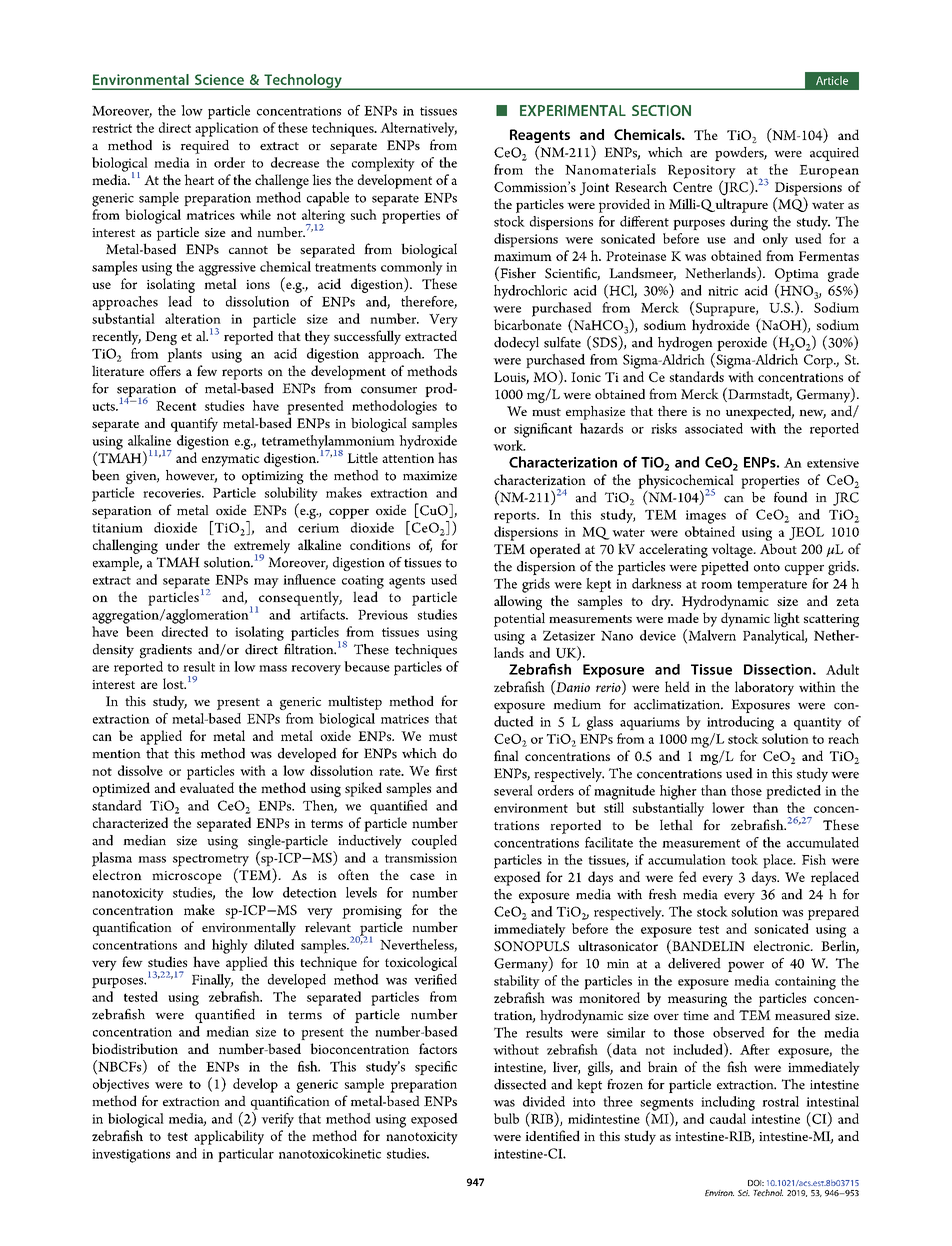 This screenshot has width=952, height=1246. Describe the element at coordinates (834, 154) in the screenshot. I see `acquired` at that location.
